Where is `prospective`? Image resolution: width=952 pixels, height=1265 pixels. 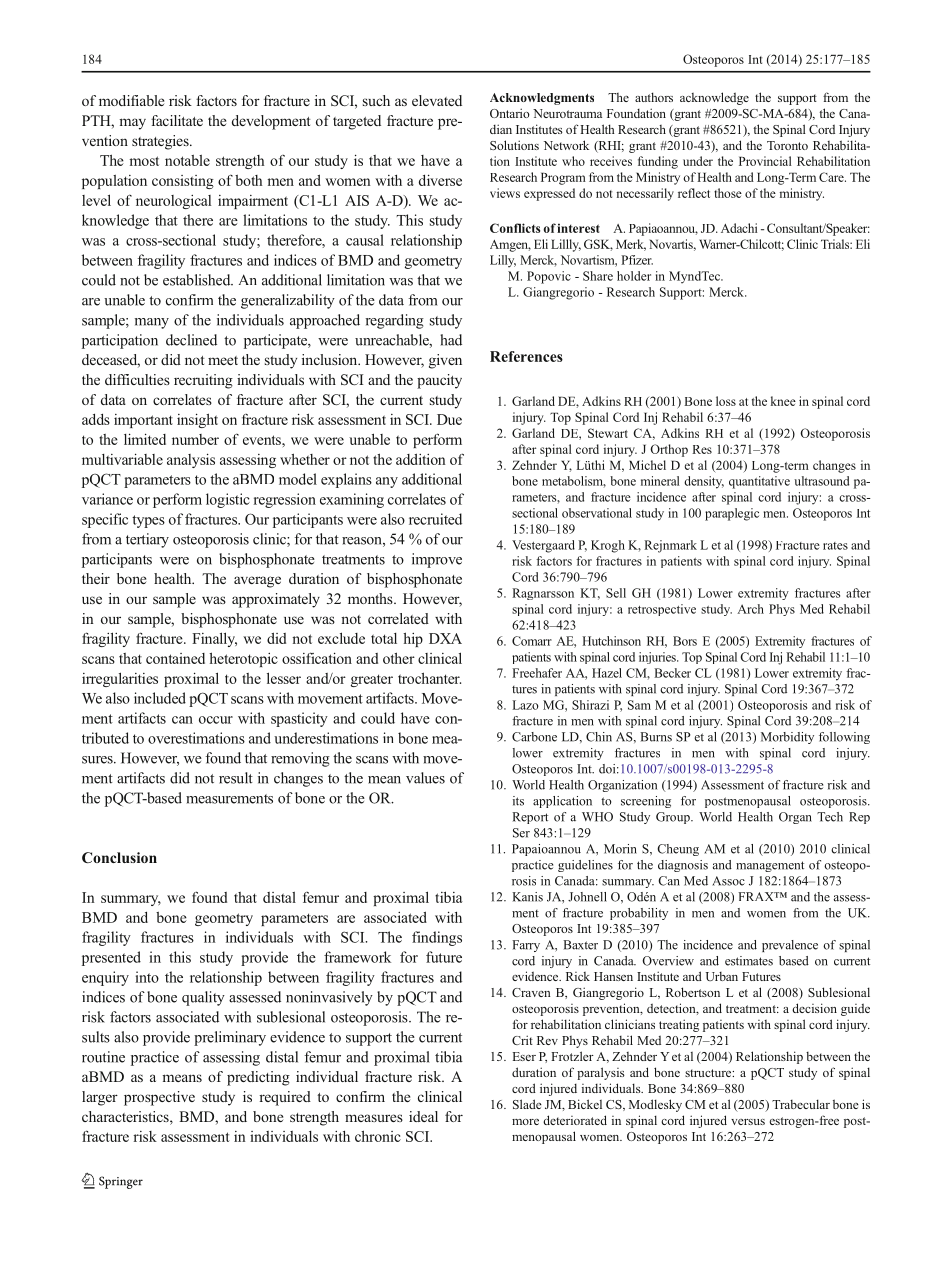 prospective is located at coordinates (159, 1098).
